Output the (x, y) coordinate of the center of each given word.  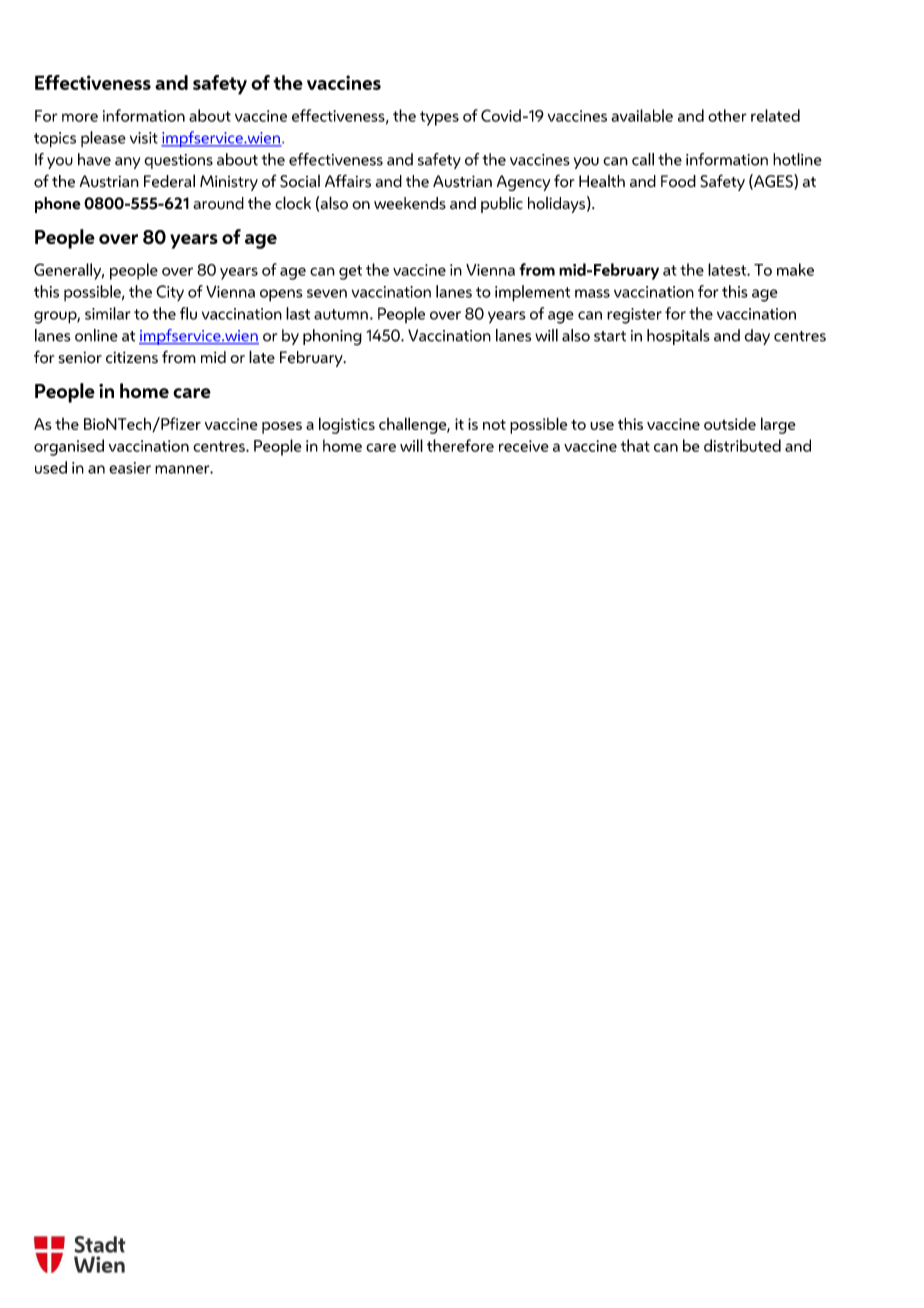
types (439, 118)
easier (130, 468)
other (727, 115)
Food (678, 181)
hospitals (678, 337)
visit (144, 138)
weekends (410, 203)
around (218, 203)
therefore (460, 445)
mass (592, 293)
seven (327, 293)
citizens (132, 357)
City (170, 293)
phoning (332, 337)
